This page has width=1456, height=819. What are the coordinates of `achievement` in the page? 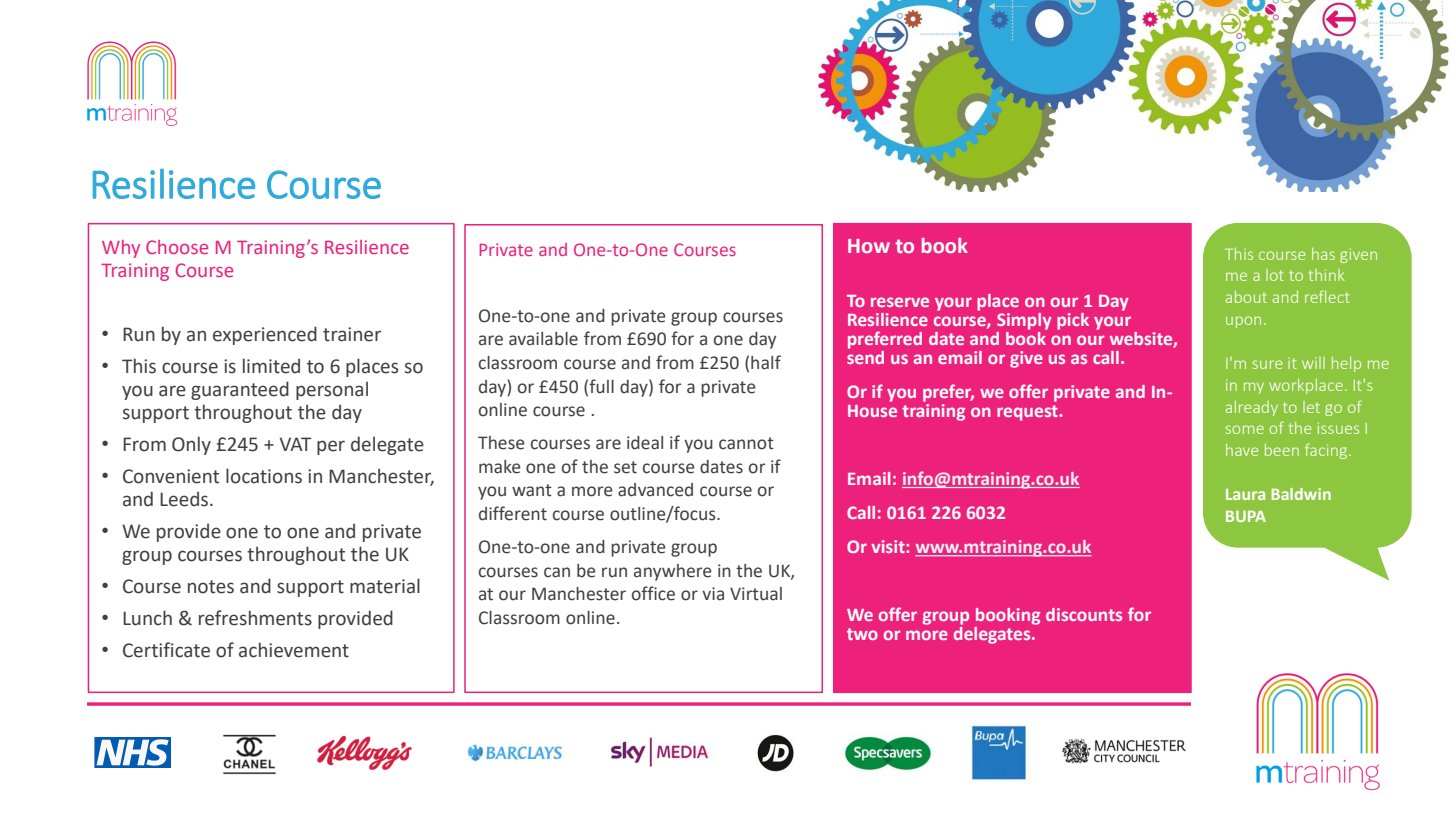 It's located at (294, 650).
